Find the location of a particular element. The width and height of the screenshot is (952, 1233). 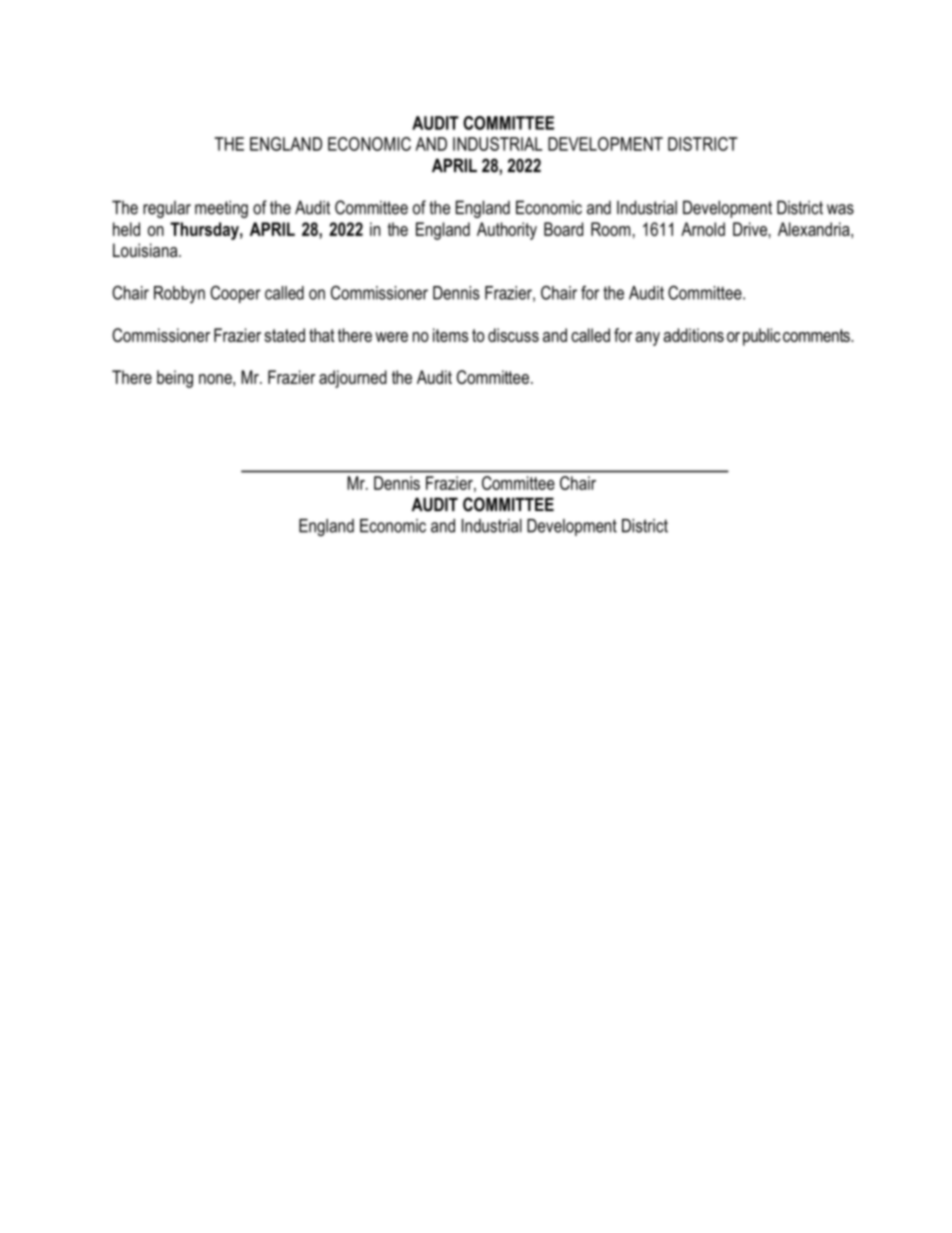

discuss is located at coordinates (513, 335).
